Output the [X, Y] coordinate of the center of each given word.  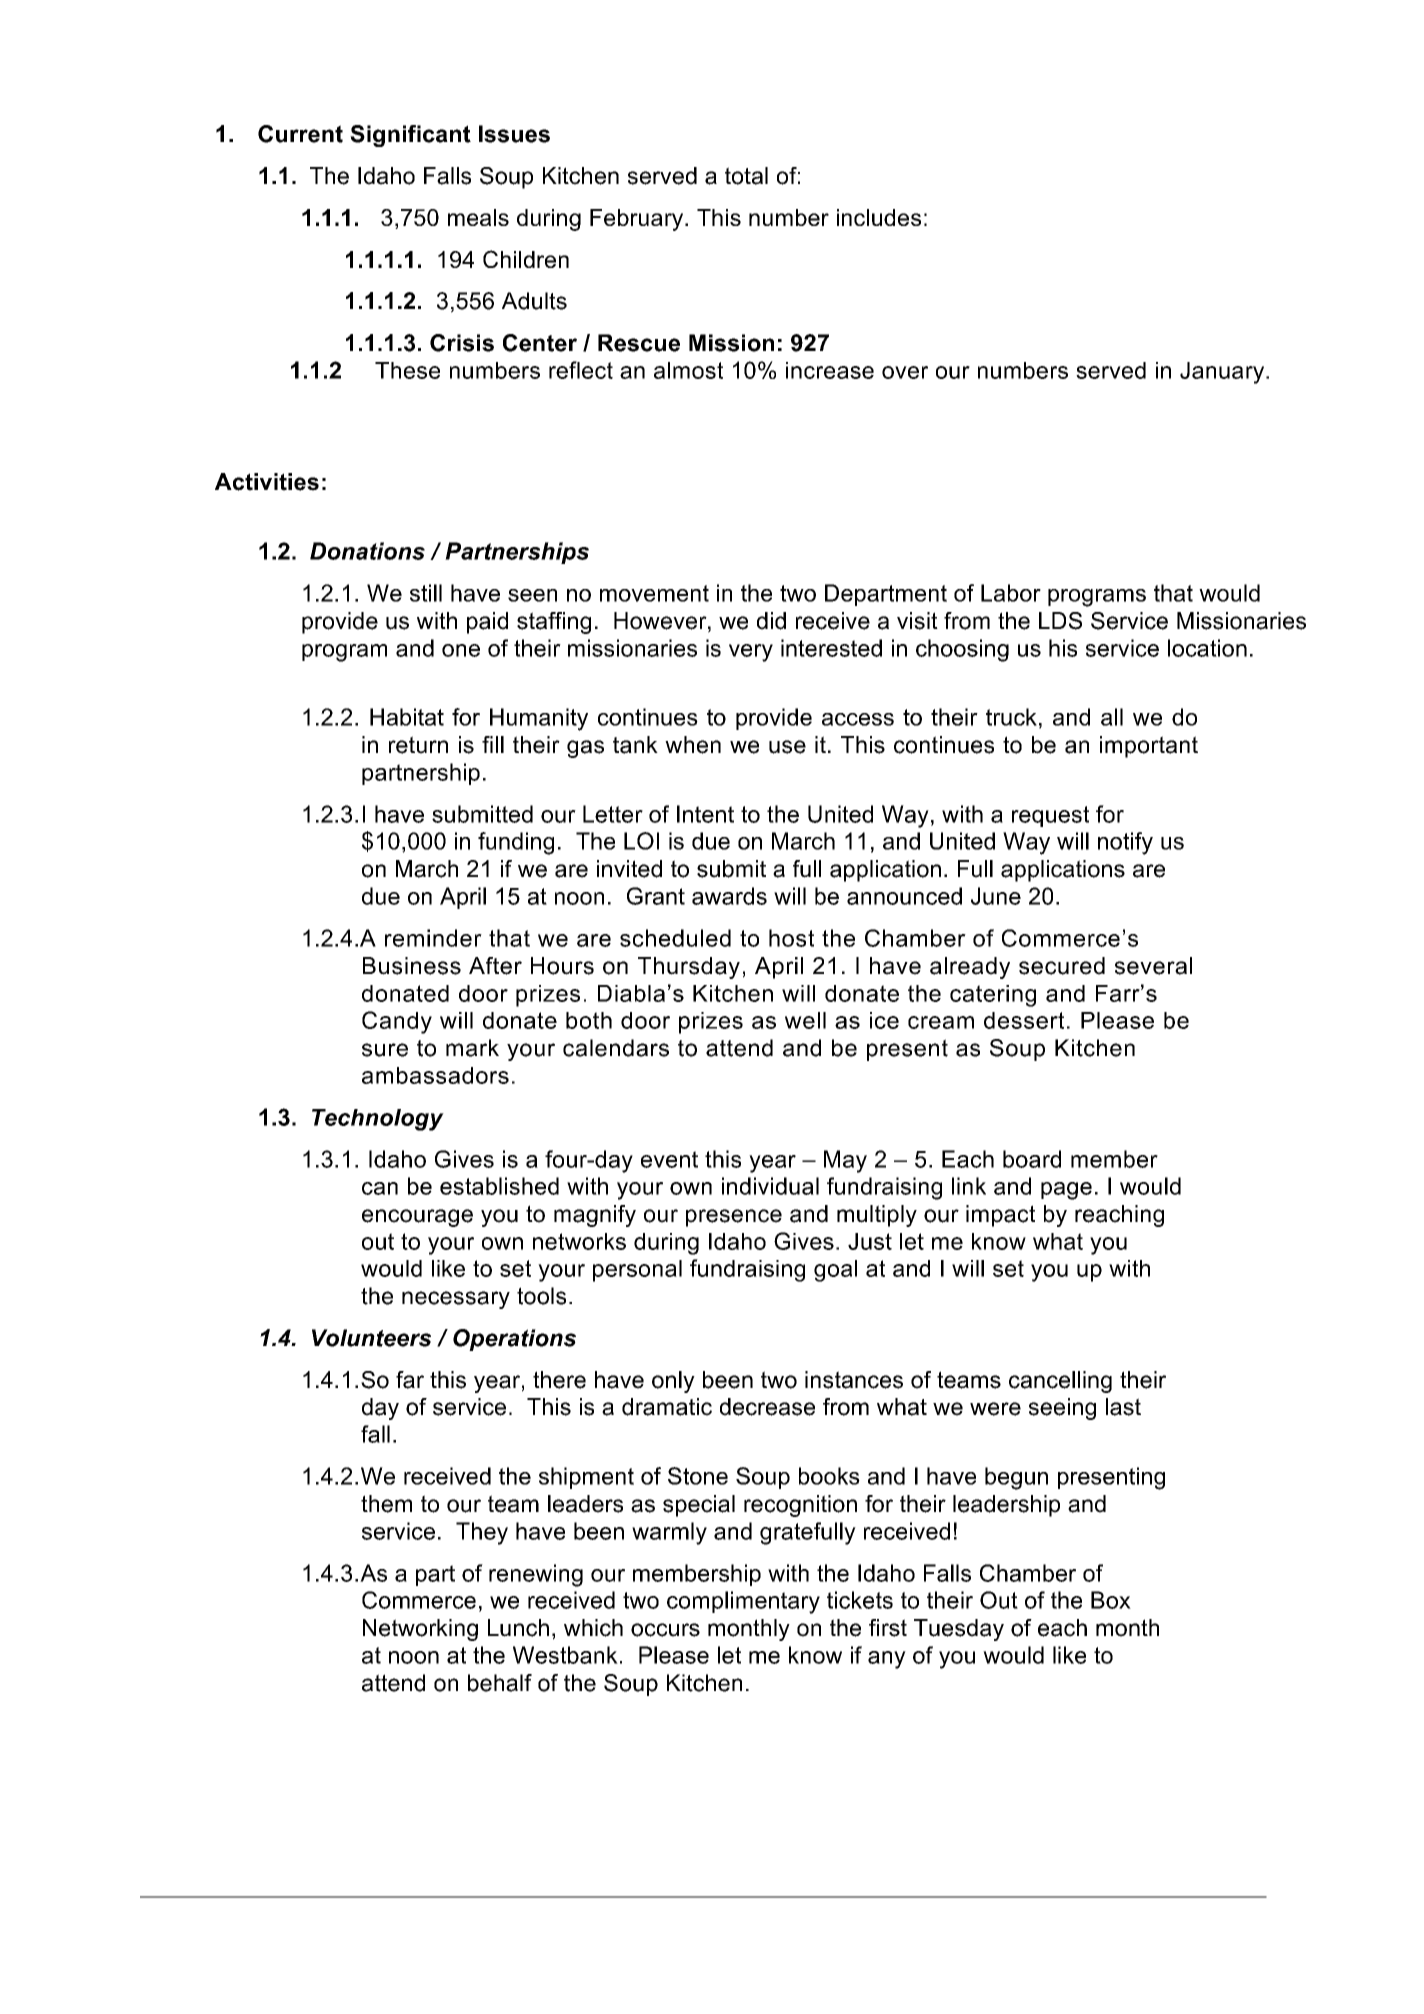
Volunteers [371, 1338]
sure [385, 1050]
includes [879, 217]
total [746, 176]
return [418, 745]
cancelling [1060, 1382]
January [1223, 373]
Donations [367, 551]
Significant [410, 136]
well [805, 1020]
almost [688, 370]
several [1153, 966]
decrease [767, 1407]
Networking [420, 1630]
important [1149, 747]
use [787, 747]
